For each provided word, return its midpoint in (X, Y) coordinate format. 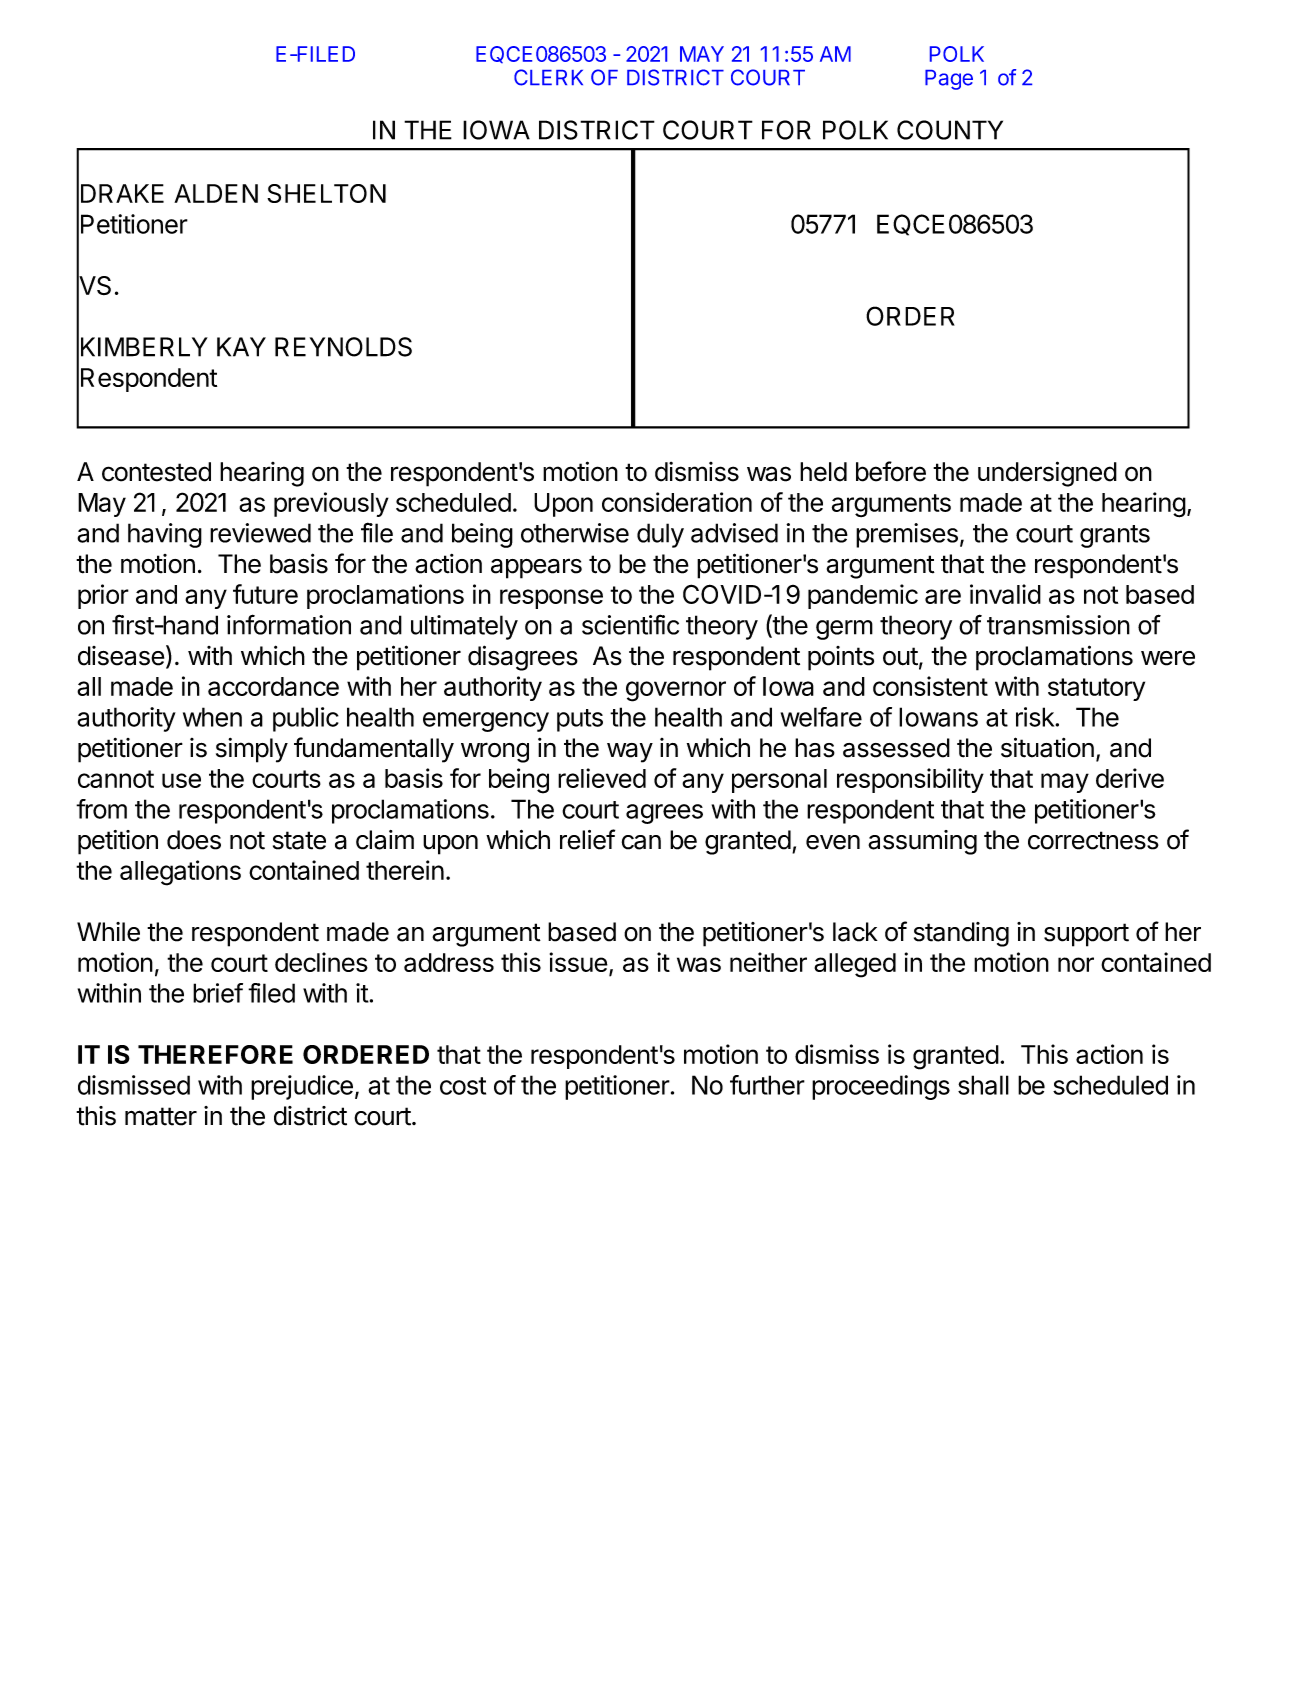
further (767, 1085)
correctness (1093, 840)
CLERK (548, 77)
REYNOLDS (343, 347)
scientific (630, 624)
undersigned (1047, 474)
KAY (241, 347)
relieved (602, 778)
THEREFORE (215, 1054)
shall (983, 1085)
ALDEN (216, 193)
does (194, 840)
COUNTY (950, 130)
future (265, 594)
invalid (1005, 594)
